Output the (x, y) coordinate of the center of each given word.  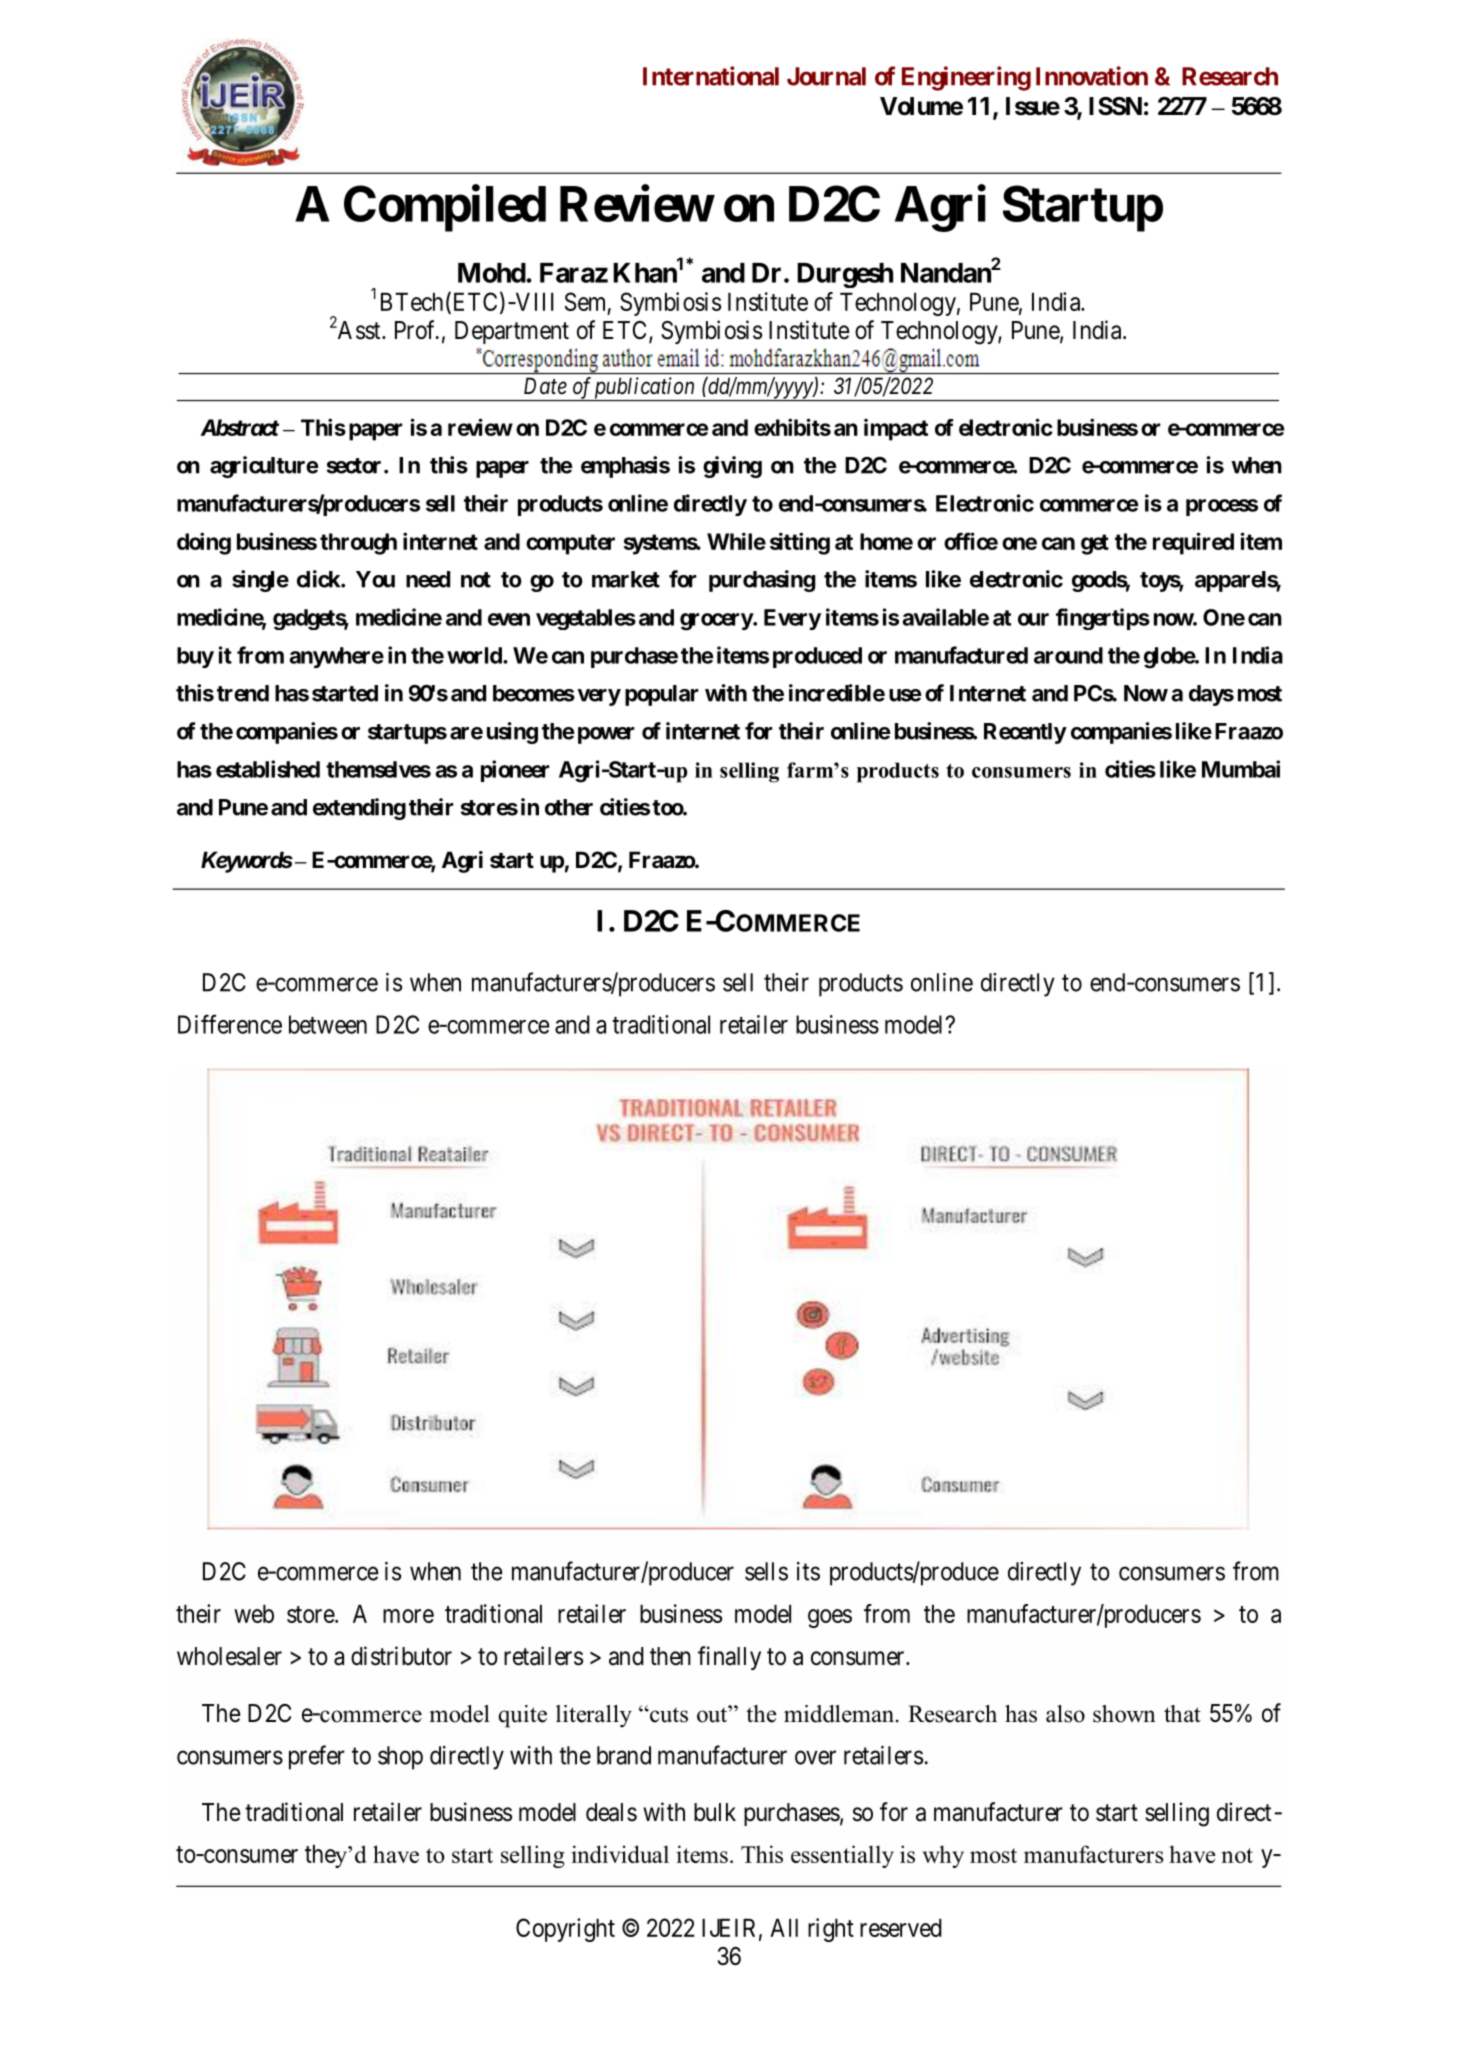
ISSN (1115, 106)
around (1068, 655)
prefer (317, 1757)
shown (1124, 1714)
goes (830, 1618)
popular (661, 695)
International (711, 76)
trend (243, 693)
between (328, 1024)
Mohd (492, 273)
